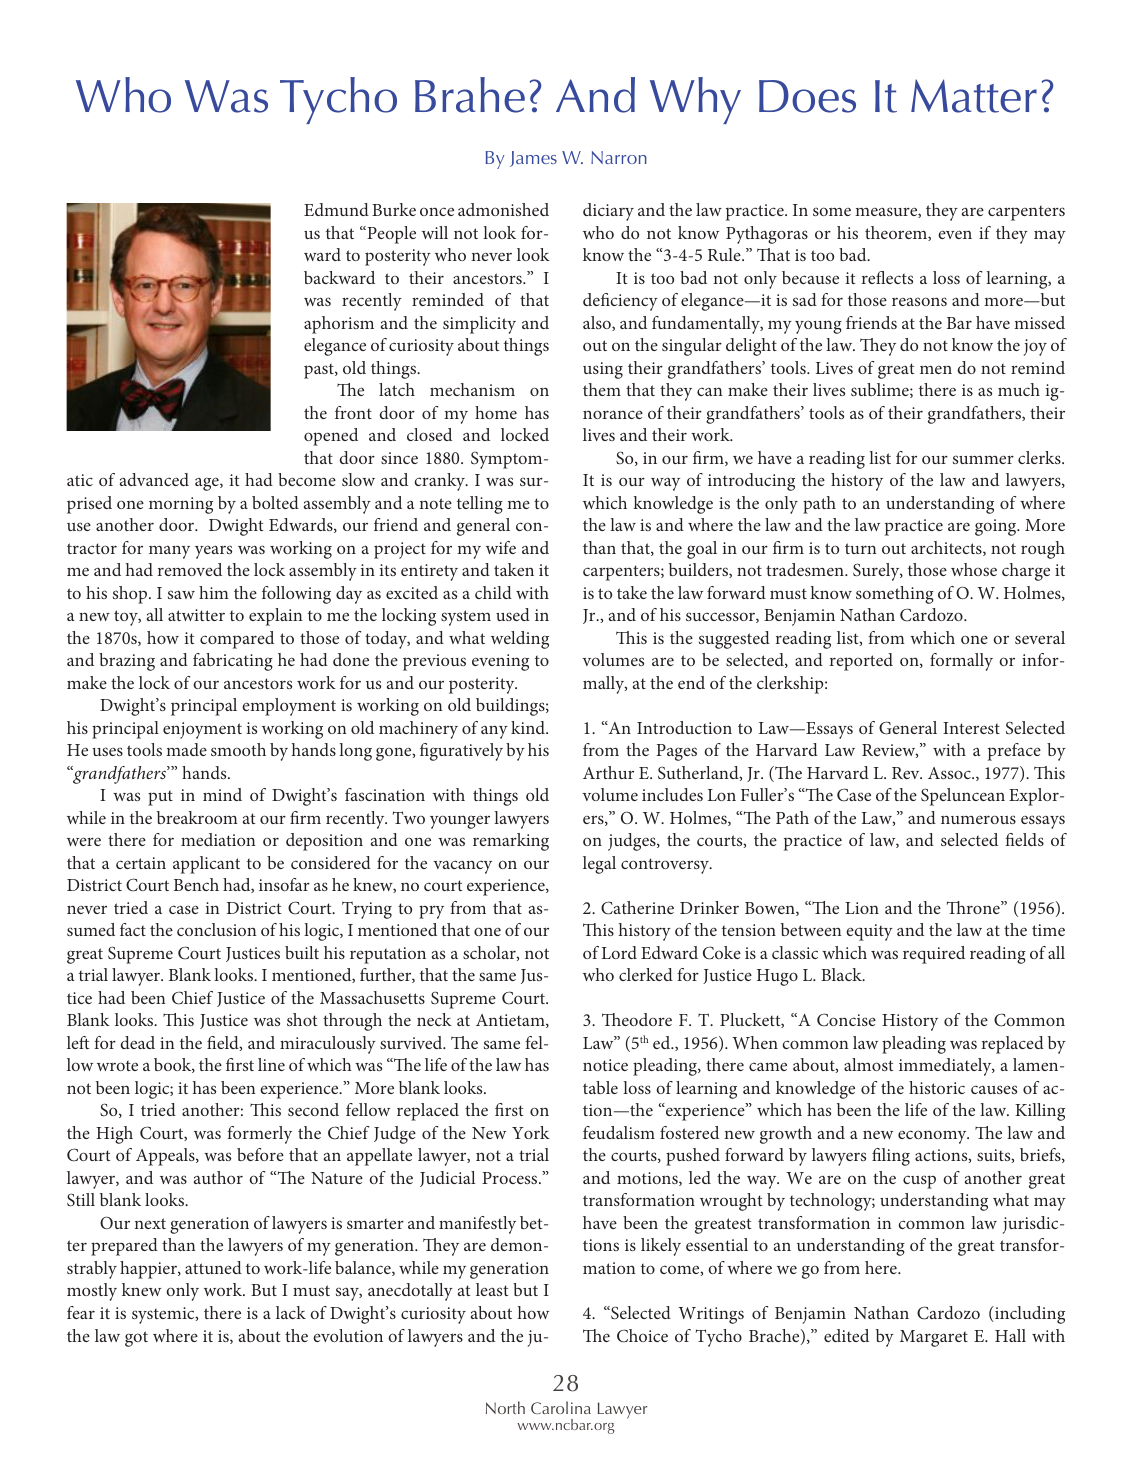 This screenshot has height=1464, width=1132. What do you see at coordinates (336, 209) in the screenshot?
I see `Edmund` at bounding box center [336, 209].
